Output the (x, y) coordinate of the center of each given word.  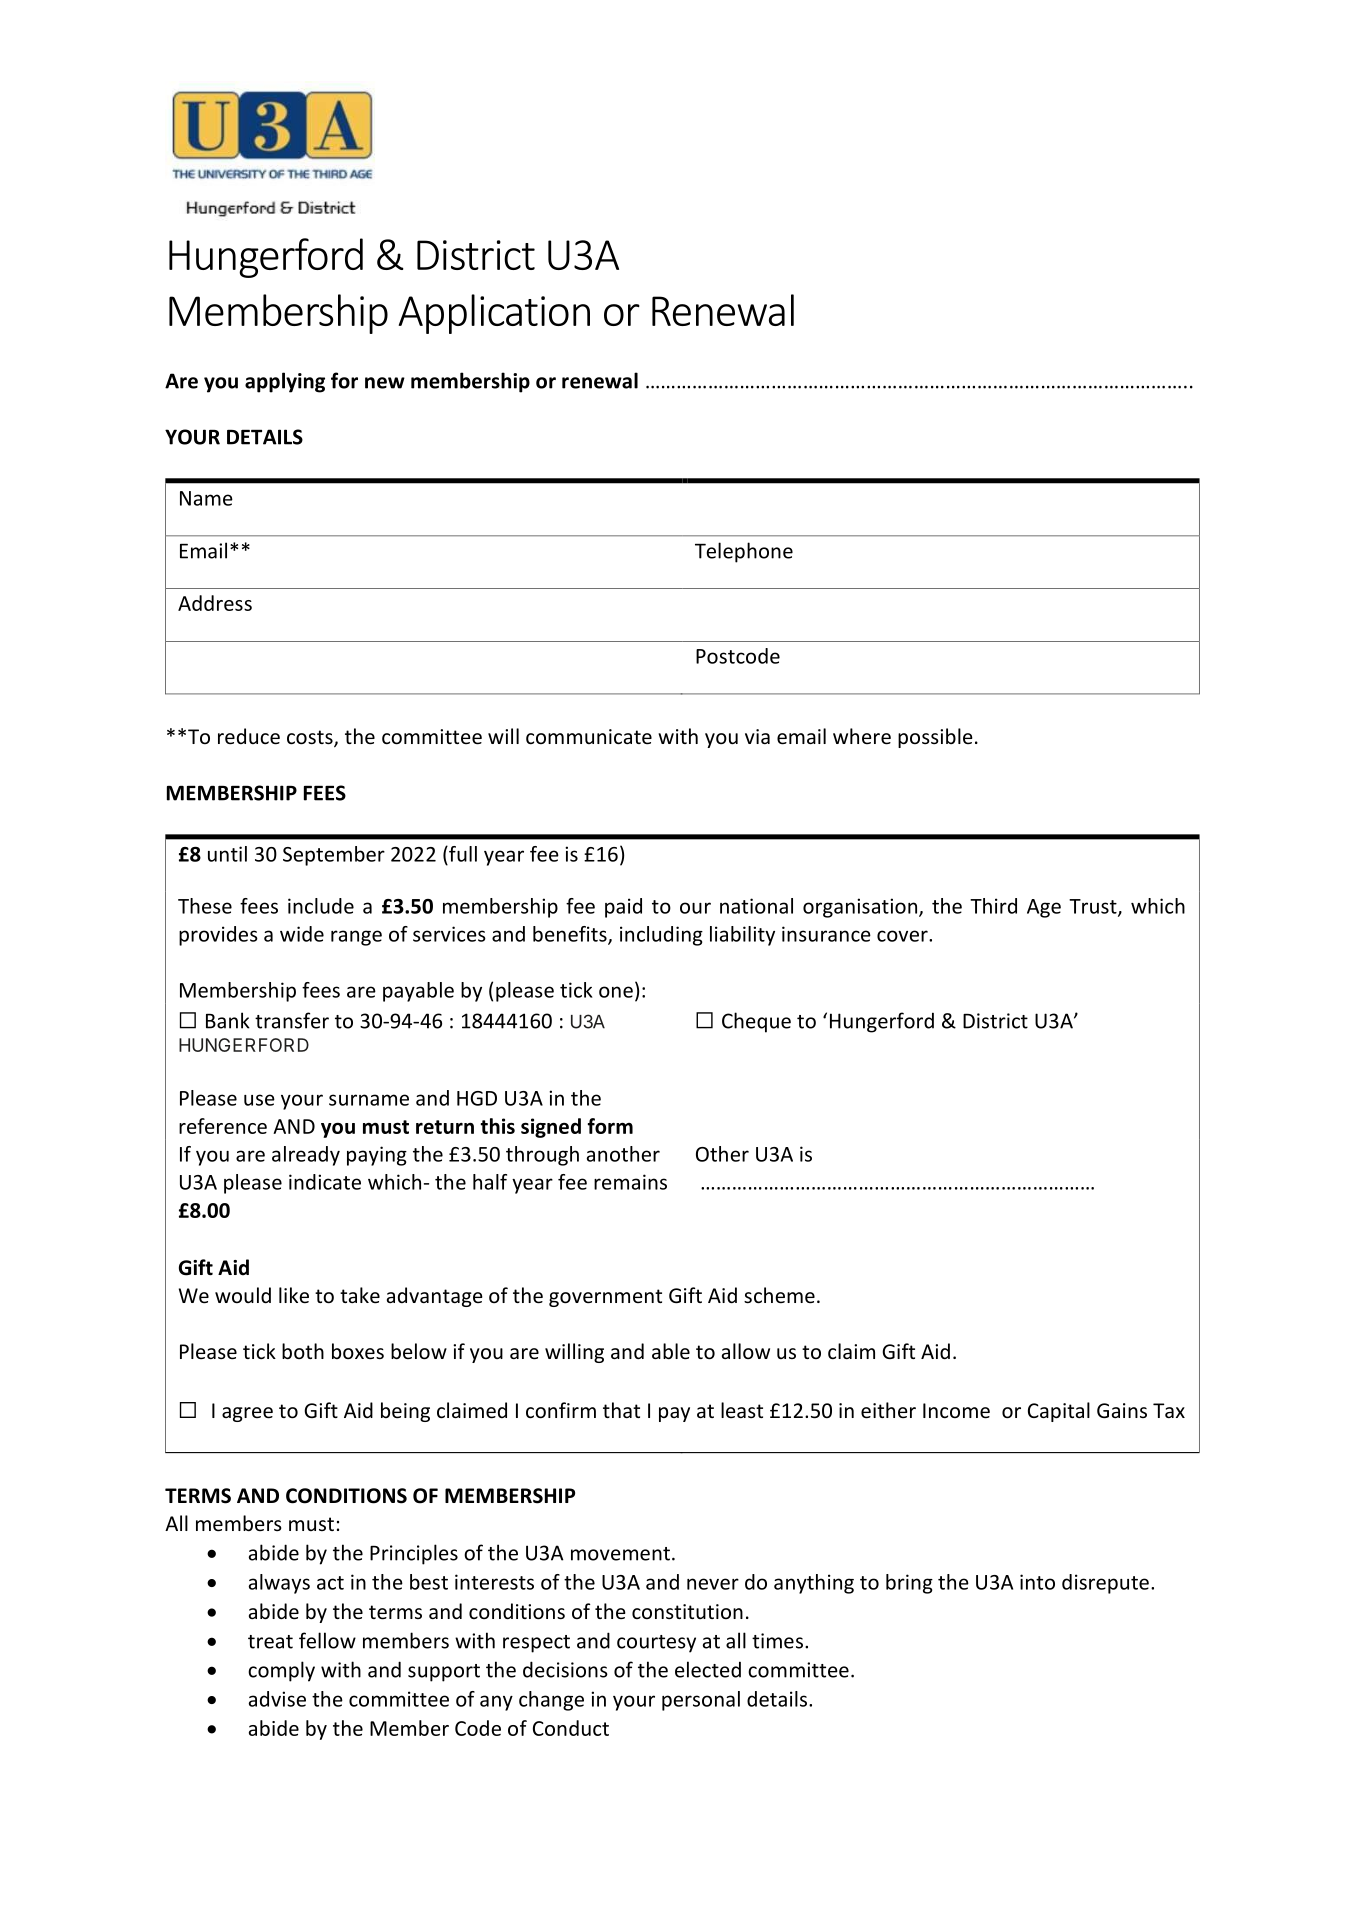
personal (701, 1701)
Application (494, 314)
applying (285, 382)
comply (281, 1671)
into (1037, 1582)
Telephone (744, 552)
